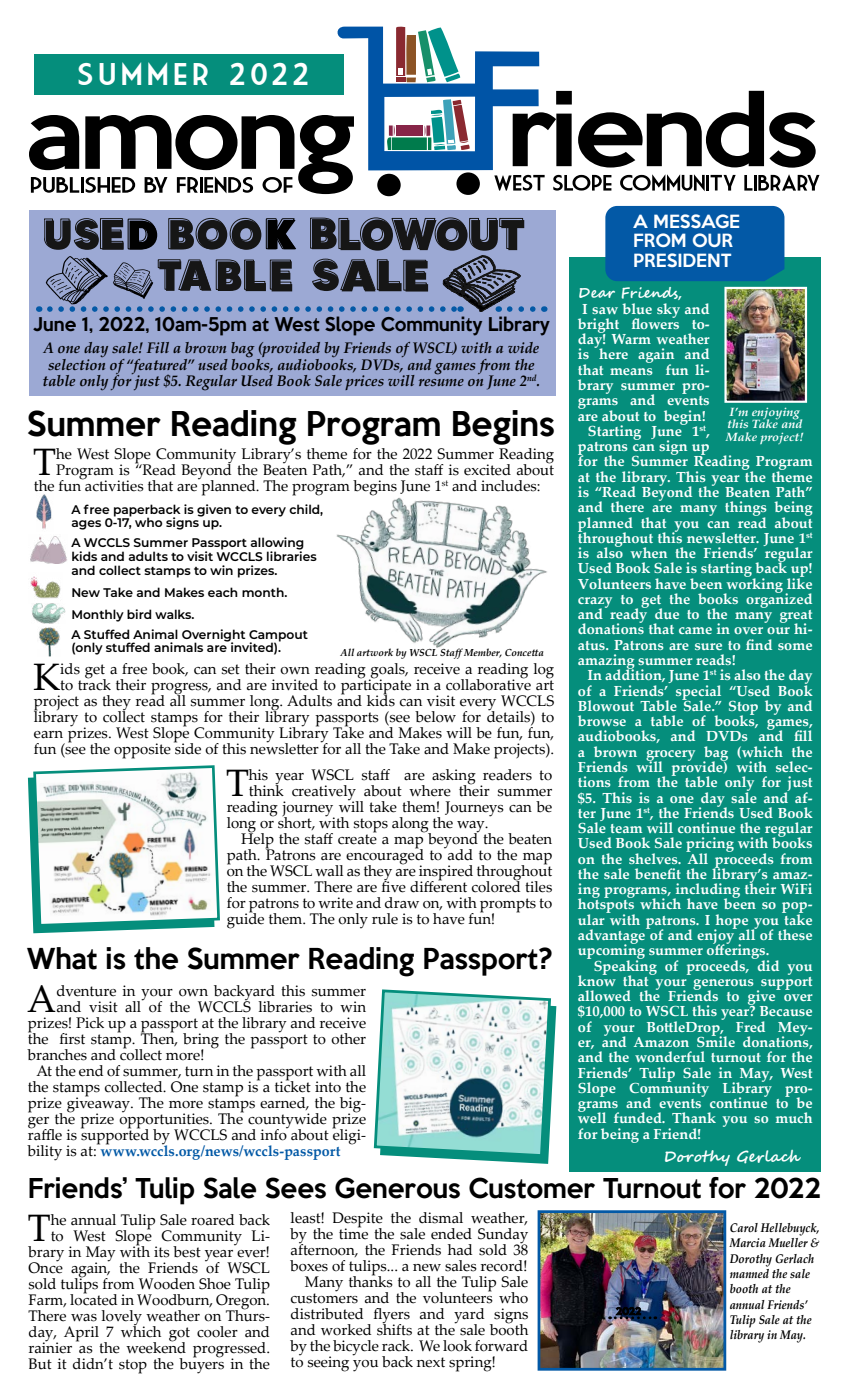 The width and height of the document is (849, 1400). Describe the element at coordinates (670, 756) in the document. I see `grocery` at that location.
